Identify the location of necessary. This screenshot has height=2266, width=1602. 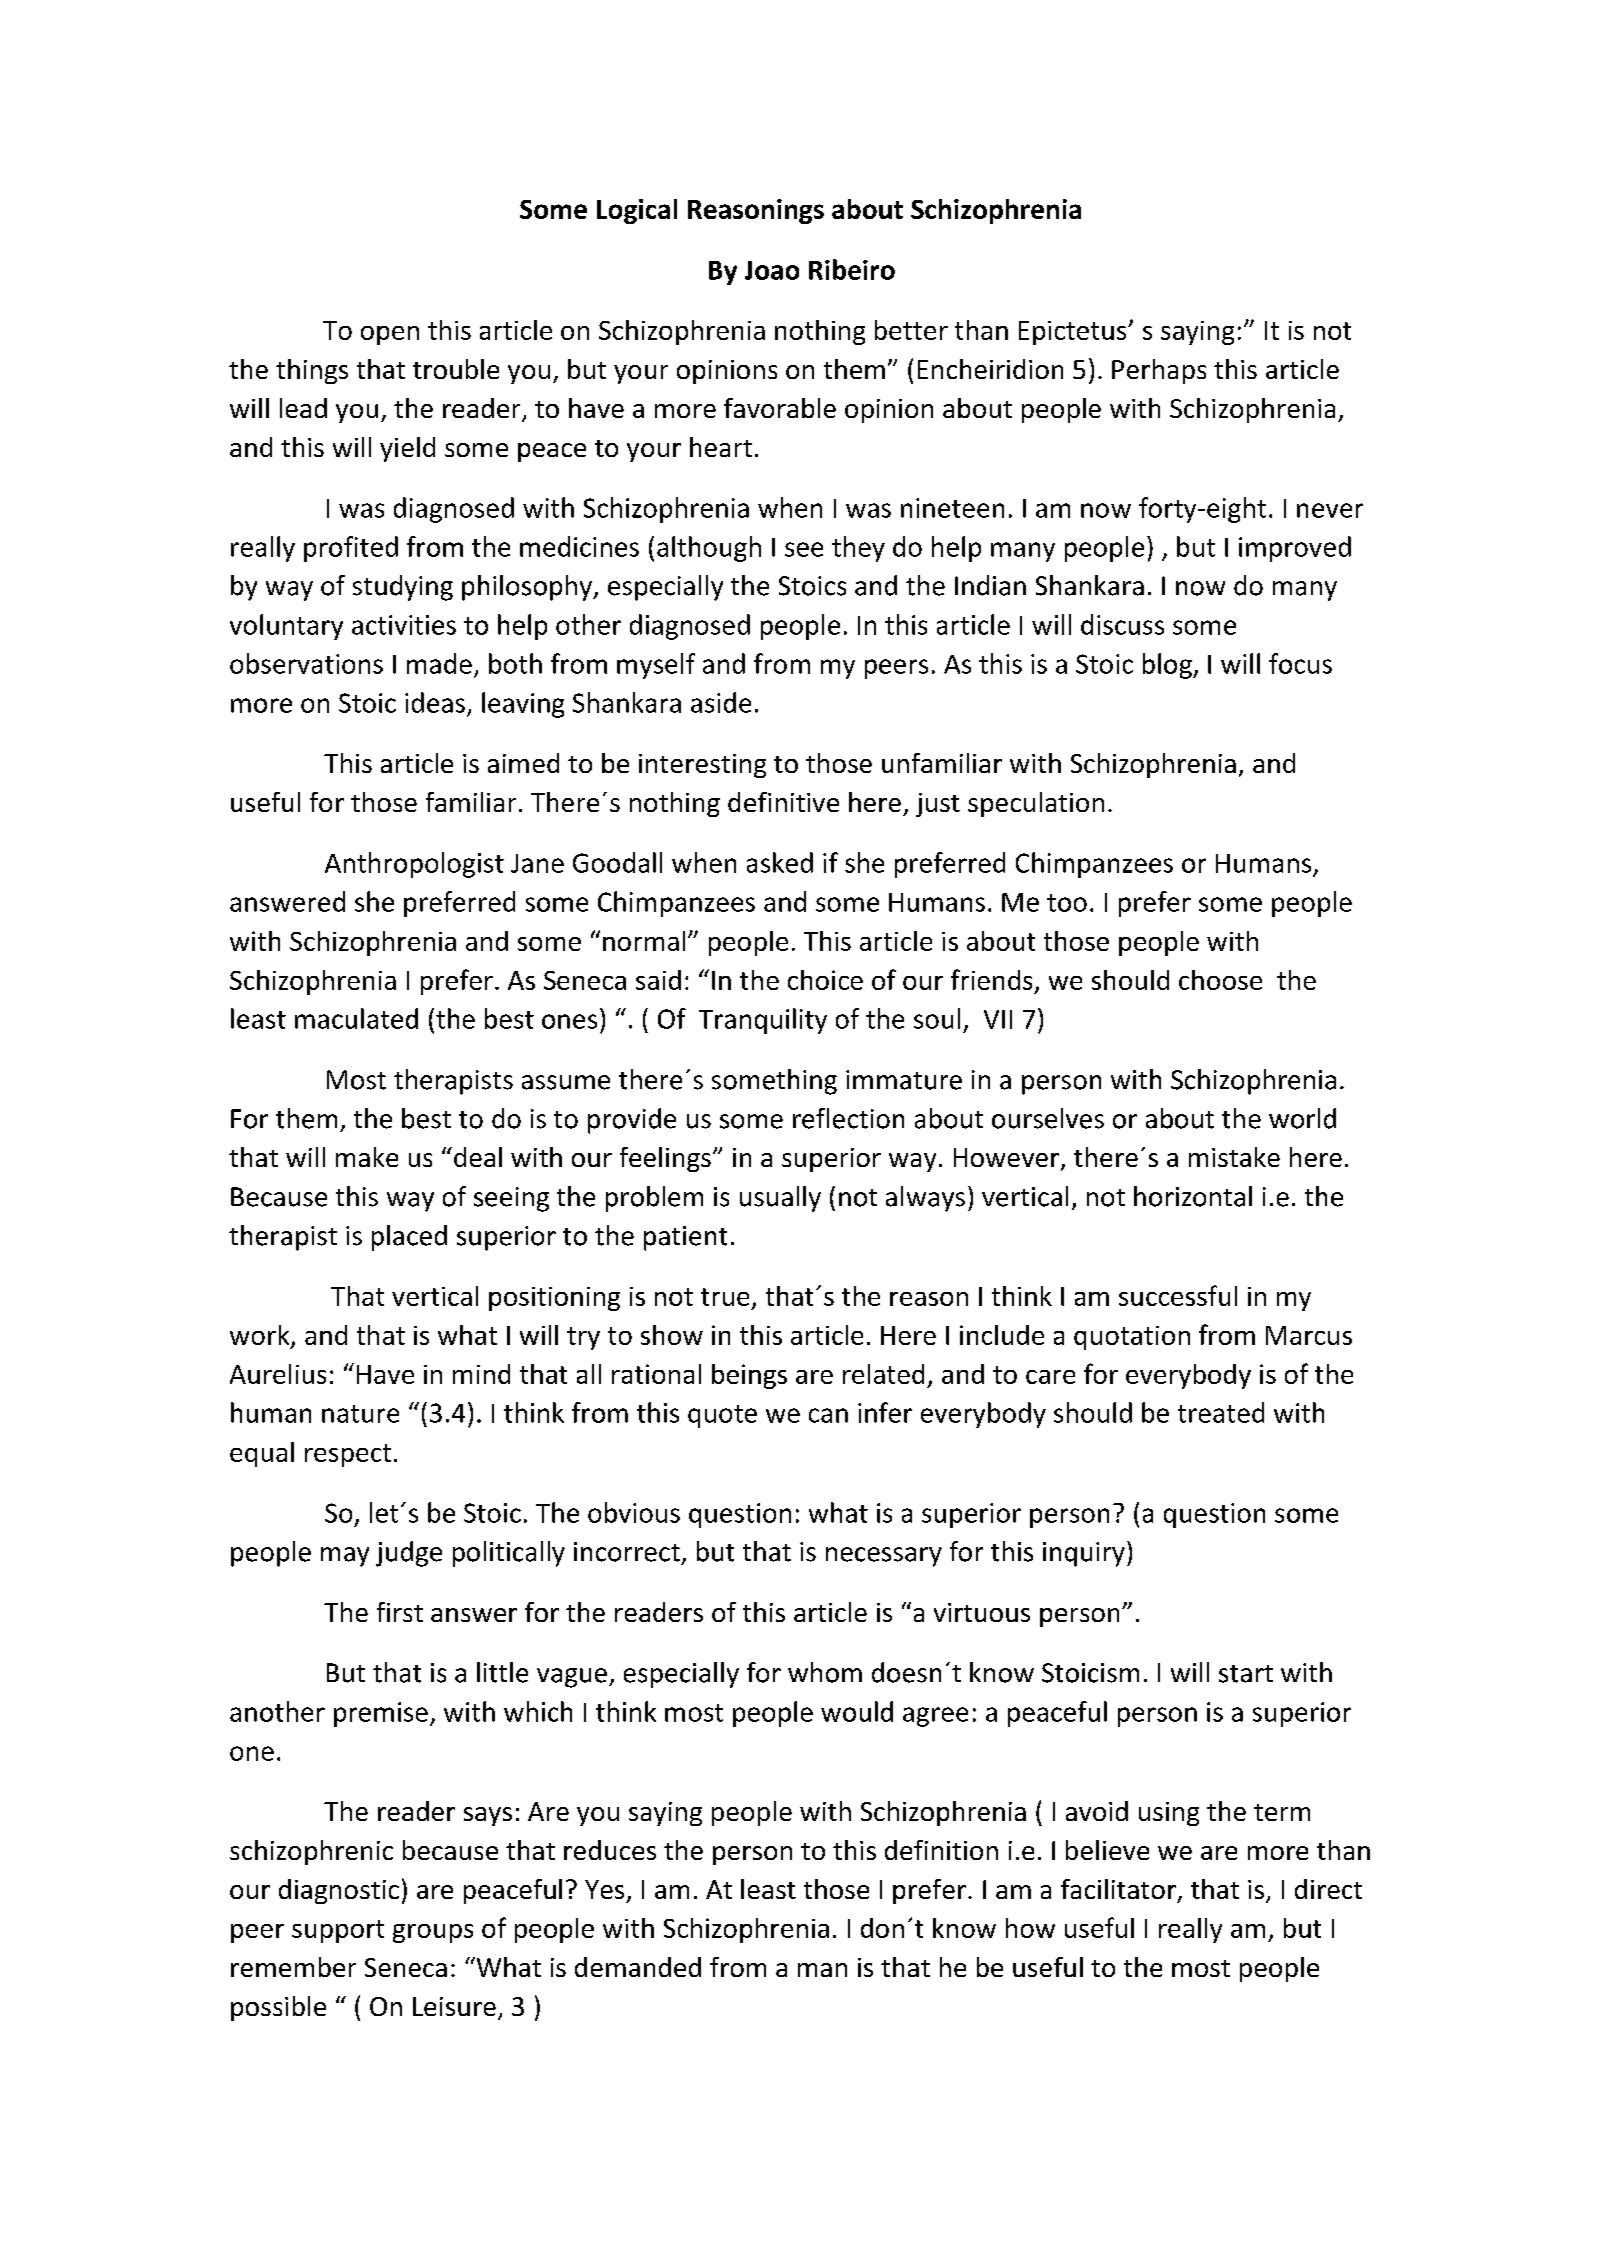
(884, 1557).
